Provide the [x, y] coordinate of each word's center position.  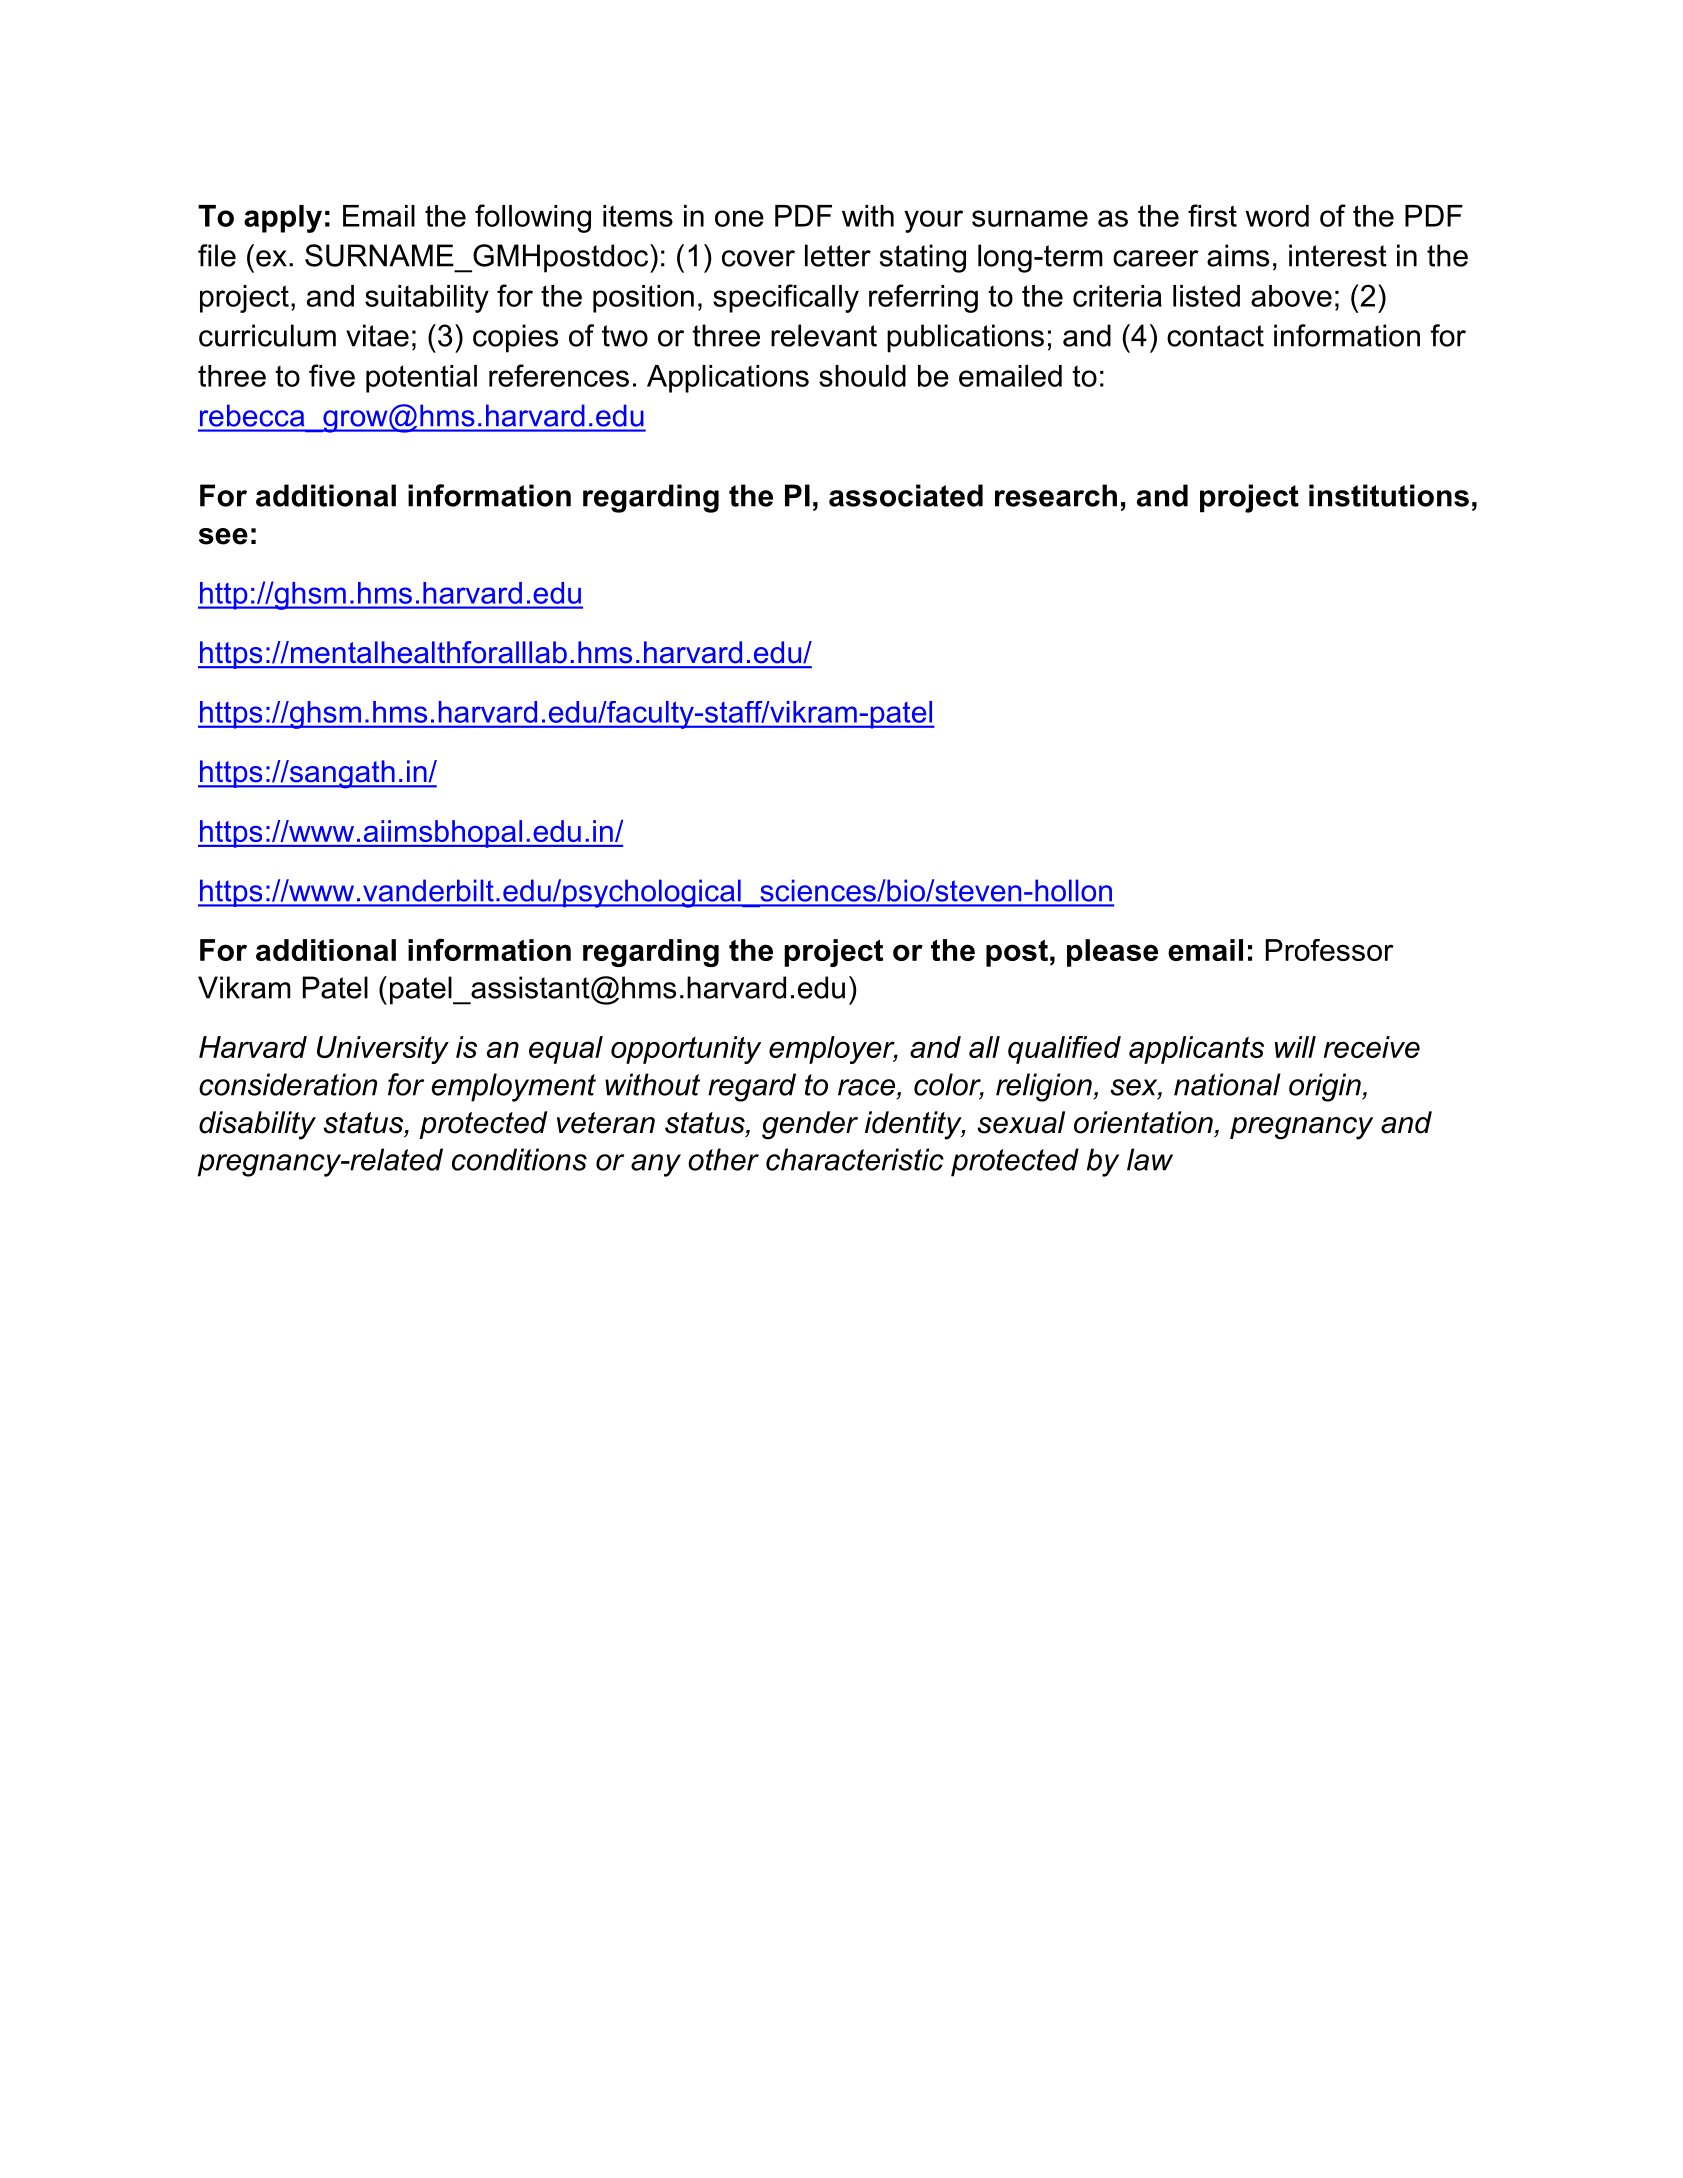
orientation [1143, 1122]
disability [257, 1125]
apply [283, 219]
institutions [1389, 495]
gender [810, 1125]
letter [838, 255]
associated [906, 495]
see [223, 536]
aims [1238, 255]
